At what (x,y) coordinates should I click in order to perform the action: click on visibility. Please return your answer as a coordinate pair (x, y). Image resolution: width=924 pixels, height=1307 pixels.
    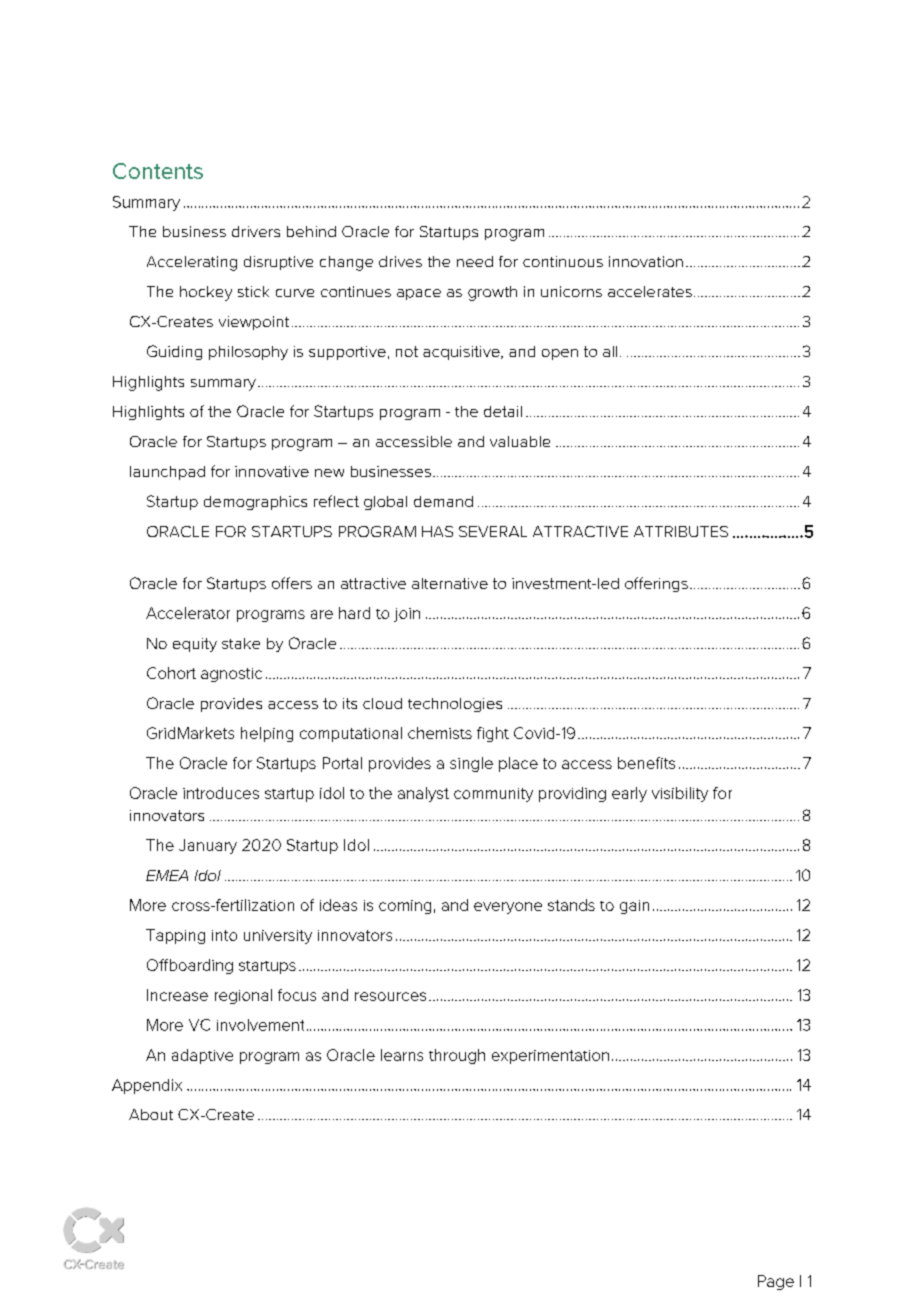
    Looking at the image, I should click on (680, 794).
